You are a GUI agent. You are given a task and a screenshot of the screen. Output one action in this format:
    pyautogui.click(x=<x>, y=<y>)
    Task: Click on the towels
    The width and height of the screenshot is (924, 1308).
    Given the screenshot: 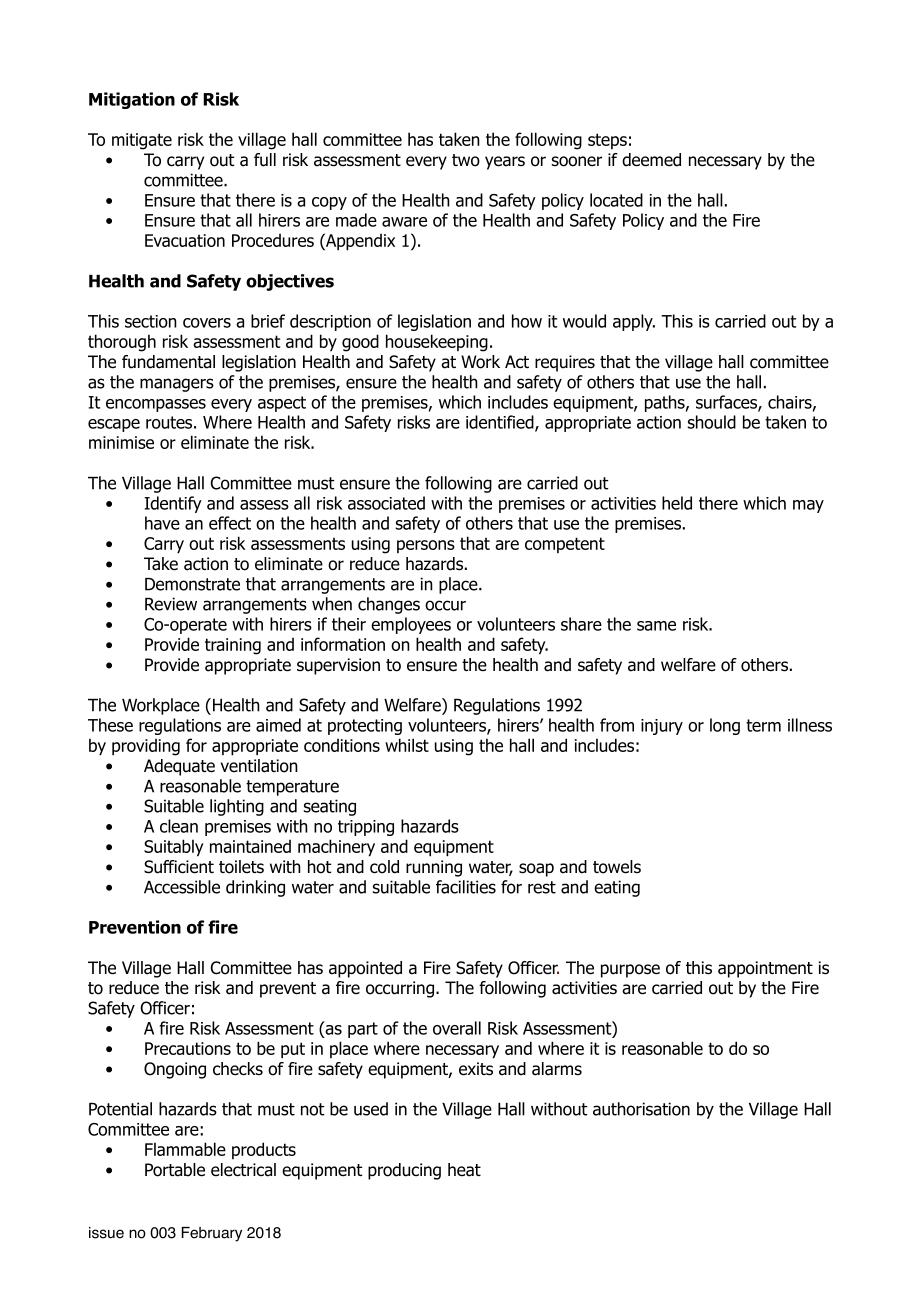 What is the action you would take?
    pyautogui.click(x=617, y=867)
